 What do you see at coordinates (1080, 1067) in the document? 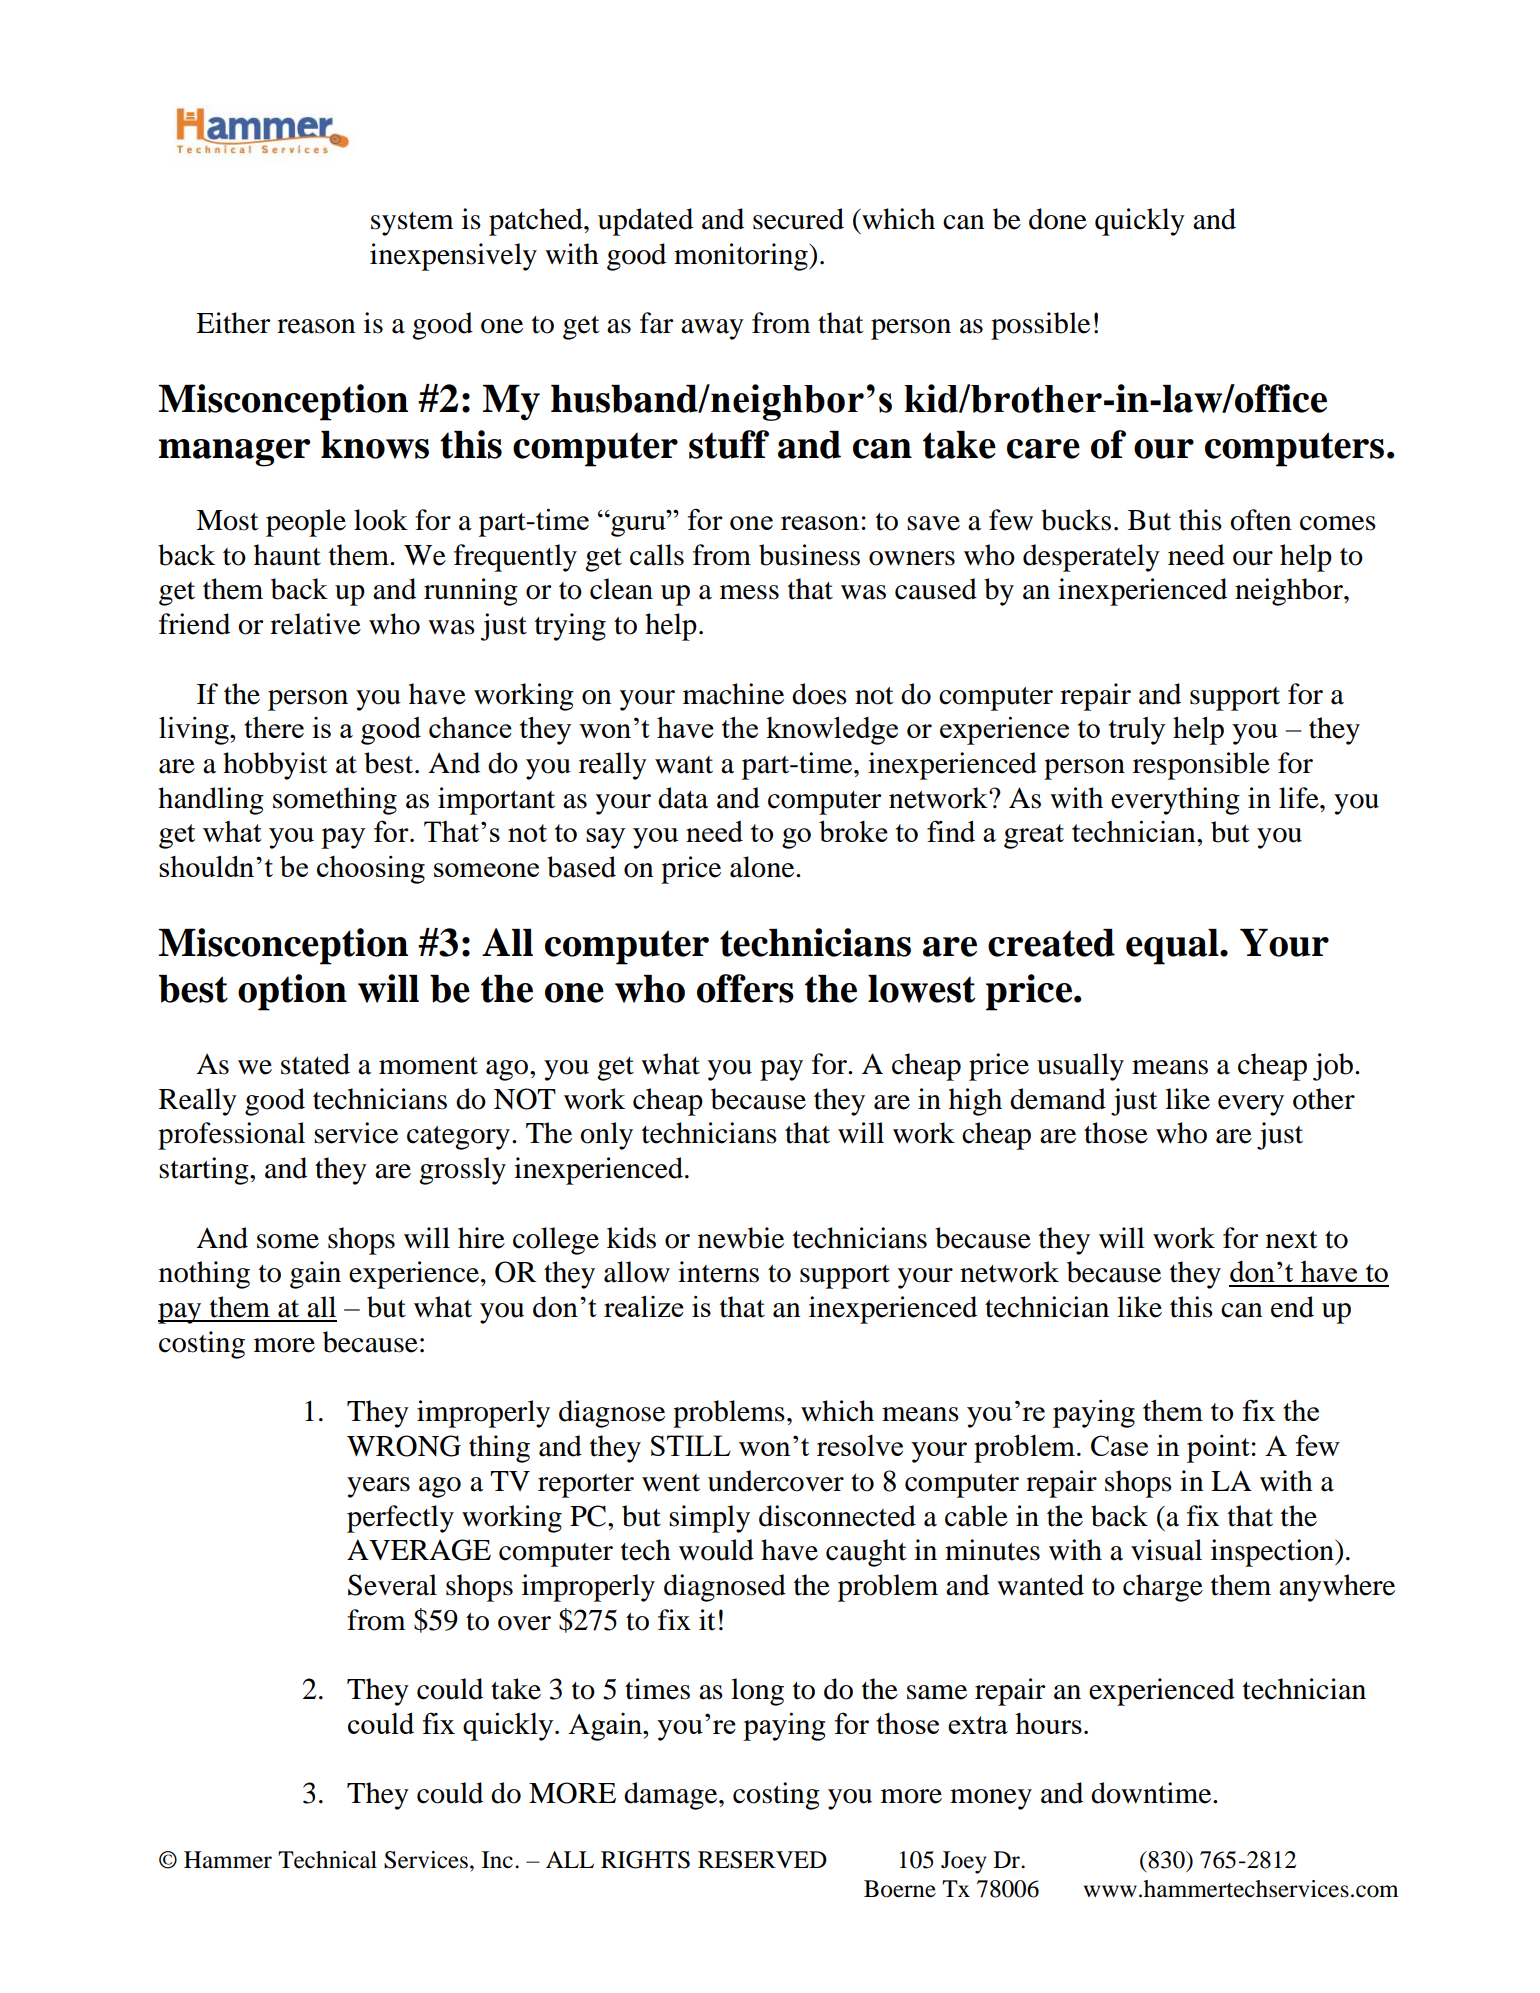
I see `usually` at bounding box center [1080, 1067].
